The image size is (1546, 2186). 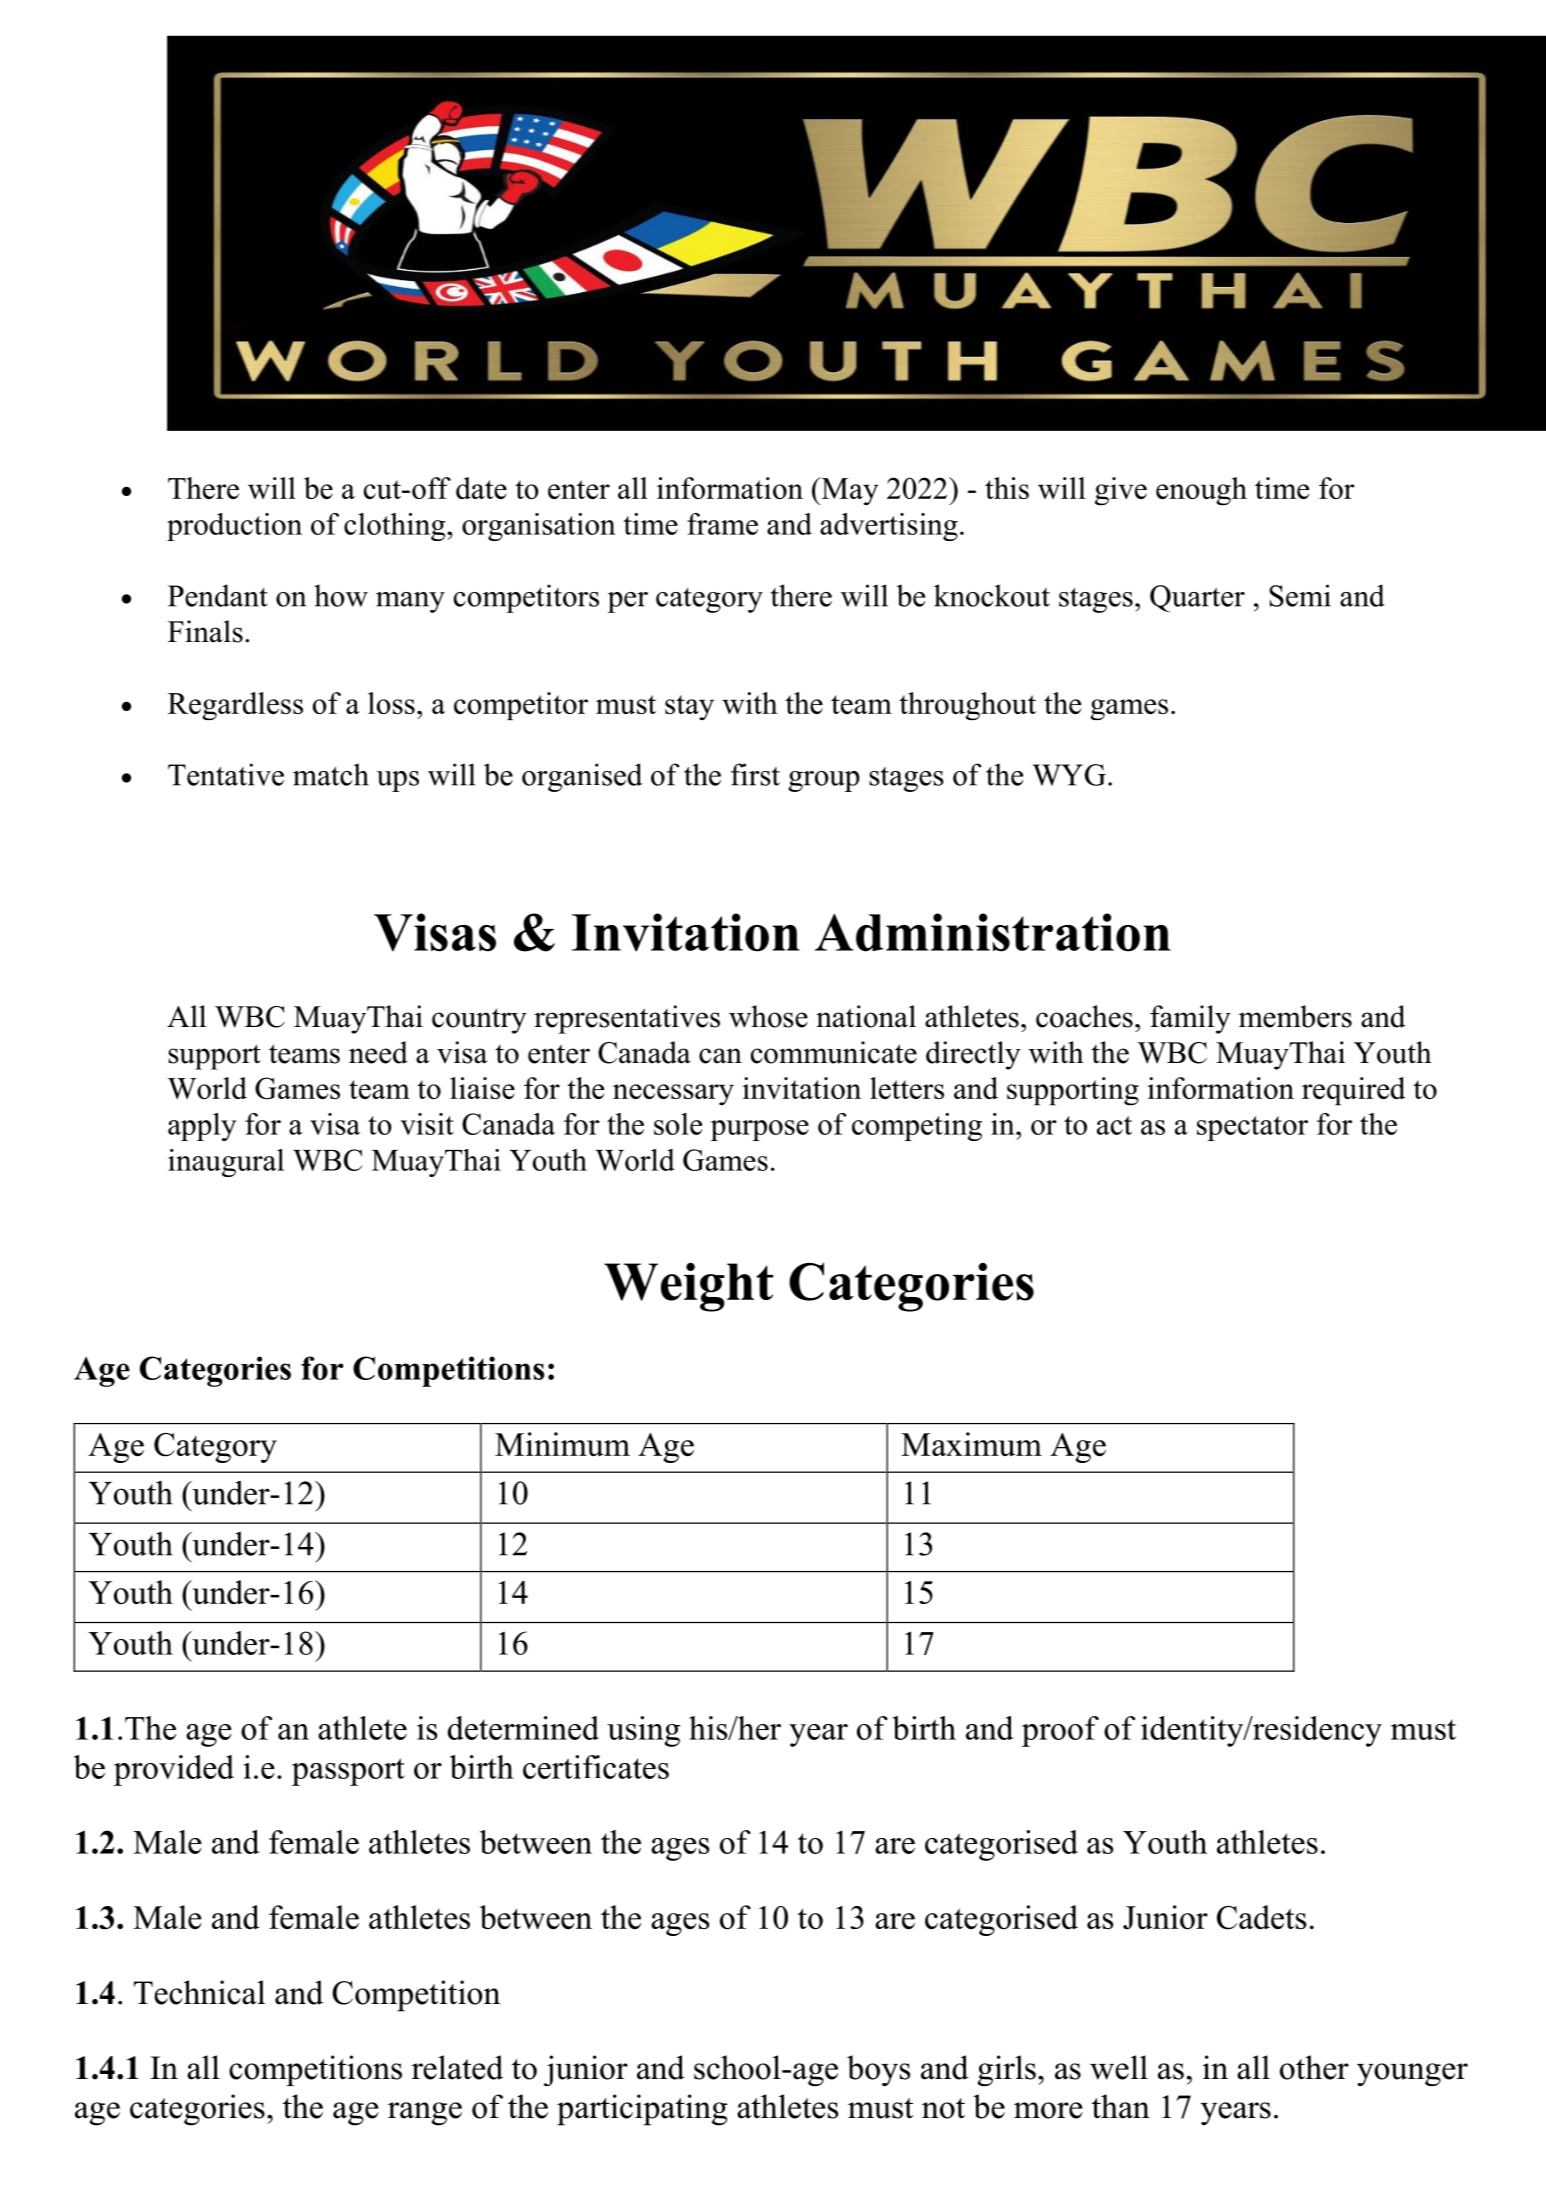 What do you see at coordinates (425, 2114) in the screenshot?
I see `range` at bounding box center [425, 2114].
